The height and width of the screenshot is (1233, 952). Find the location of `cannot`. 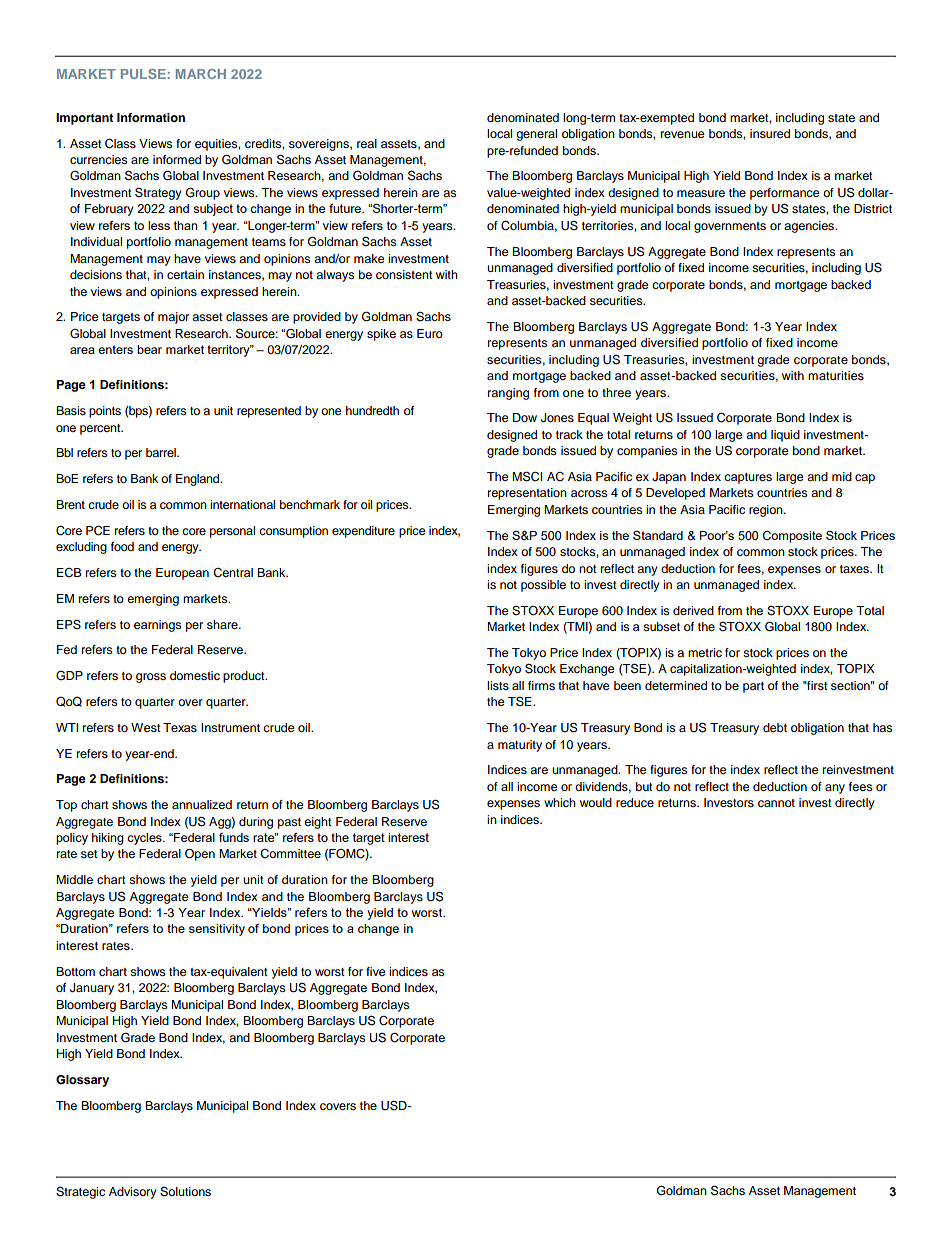

cannot is located at coordinates (776, 803).
